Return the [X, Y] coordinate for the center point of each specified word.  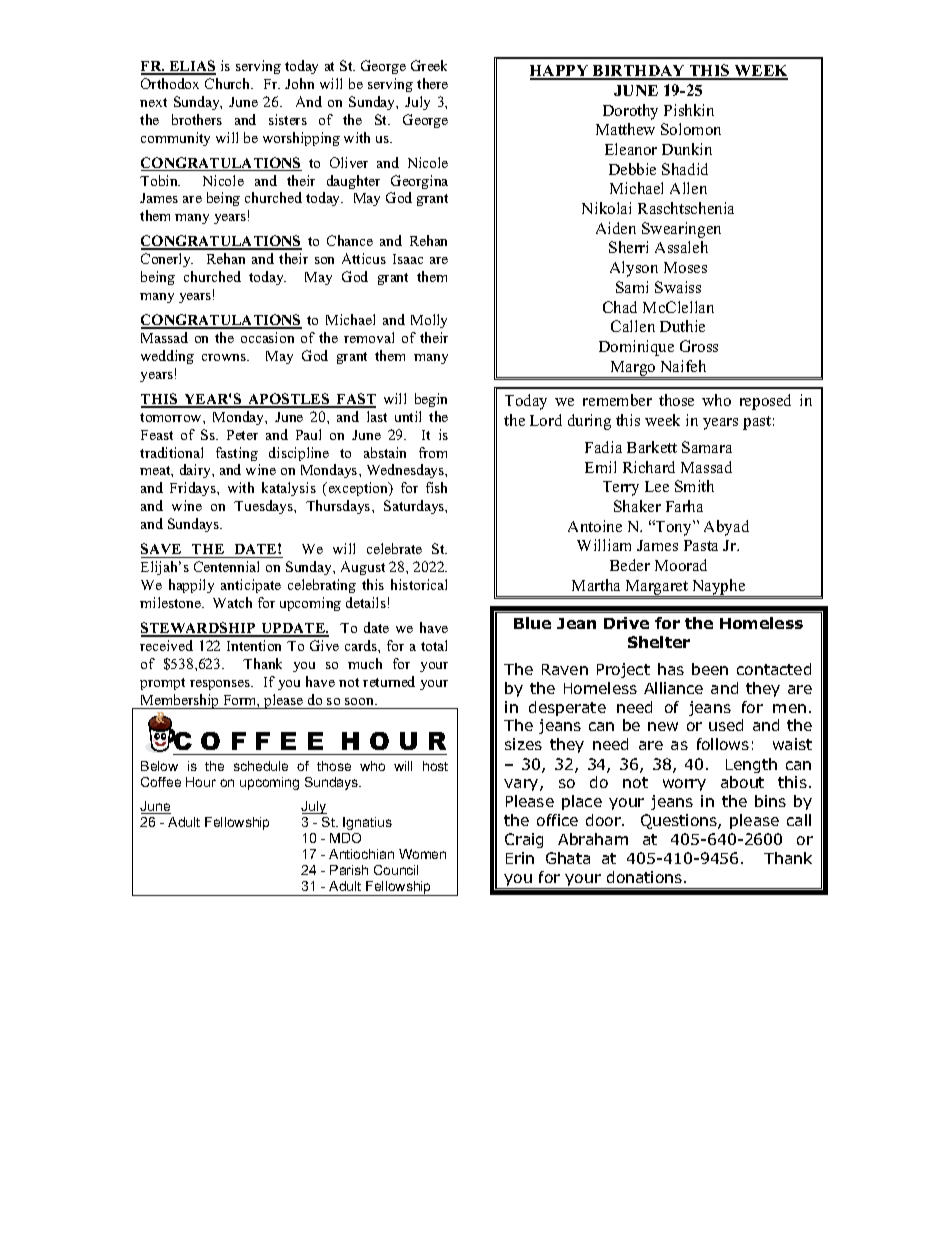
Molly [429, 321]
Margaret [657, 588]
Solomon [691, 129]
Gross [699, 346]
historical [419, 584]
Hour [201, 782]
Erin [520, 858]
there [432, 83]
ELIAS [191, 67]
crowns [225, 357]
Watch [232, 602]
